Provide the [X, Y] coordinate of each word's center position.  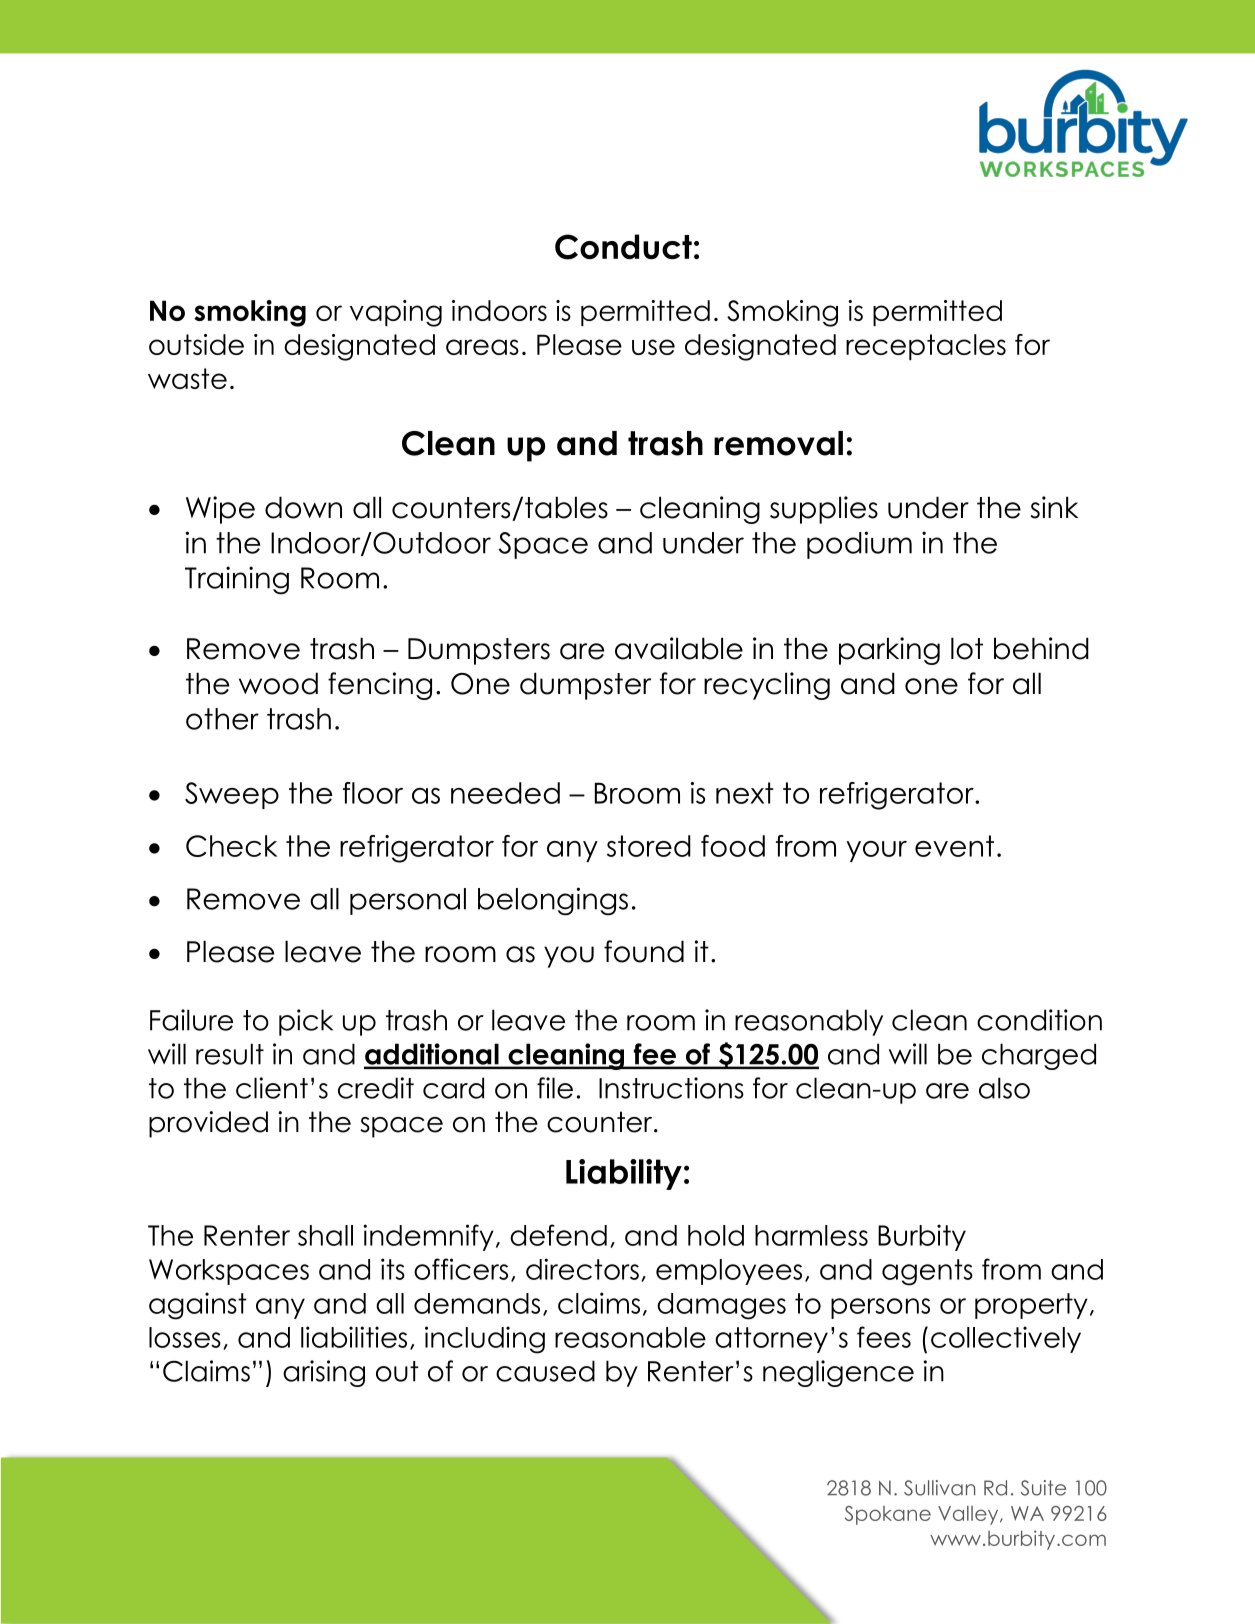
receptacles [926, 347]
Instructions [671, 1088]
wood [278, 683]
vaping [396, 313]
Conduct [623, 247]
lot [967, 648]
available [679, 648]
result [230, 1054]
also [1004, 1088]
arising [324, 1373]
